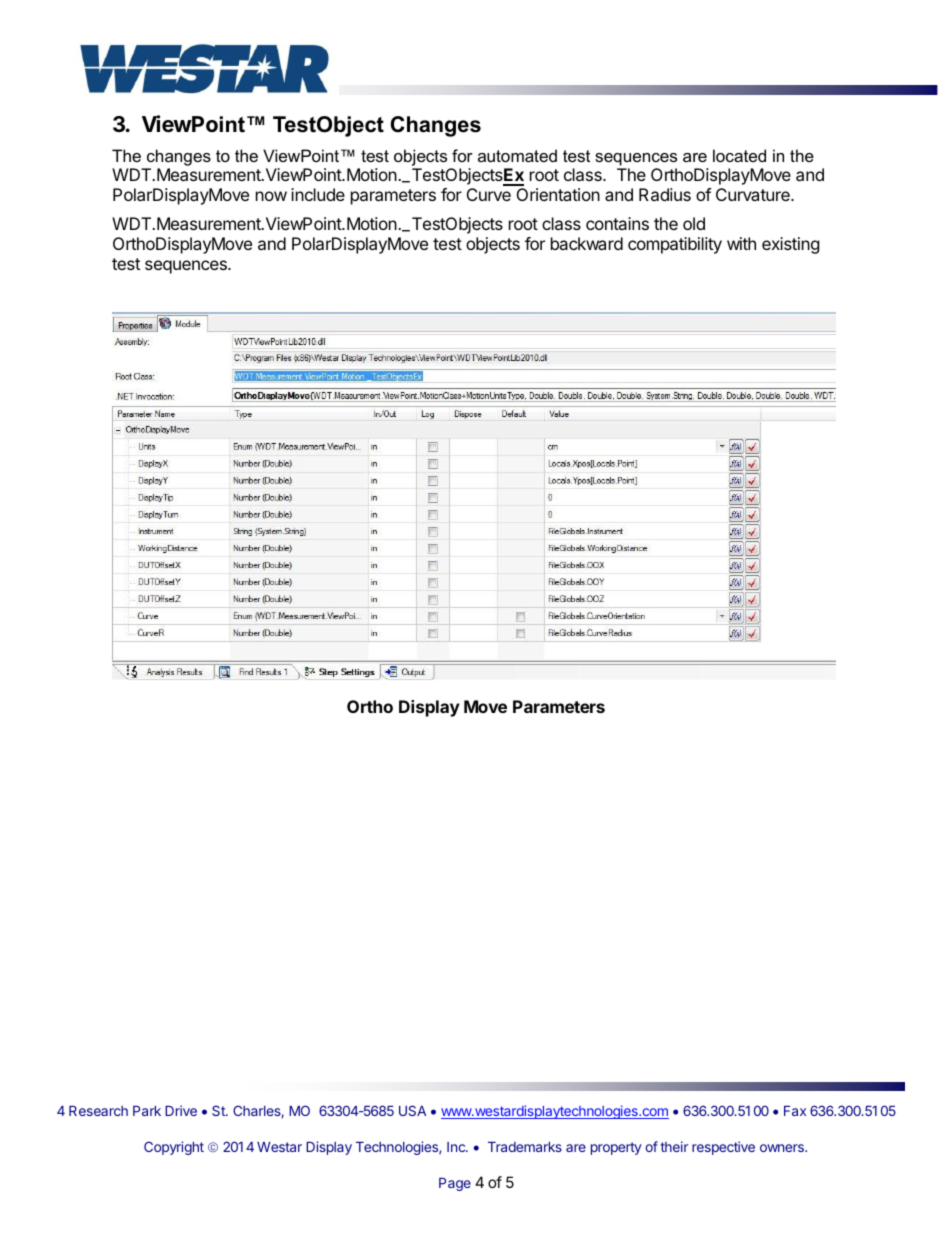 Image resolution: width=952 pixels, height=1233 pixels. Describe the element at coordinates (318, 194) in the screenshot. I see `include` at that location.
